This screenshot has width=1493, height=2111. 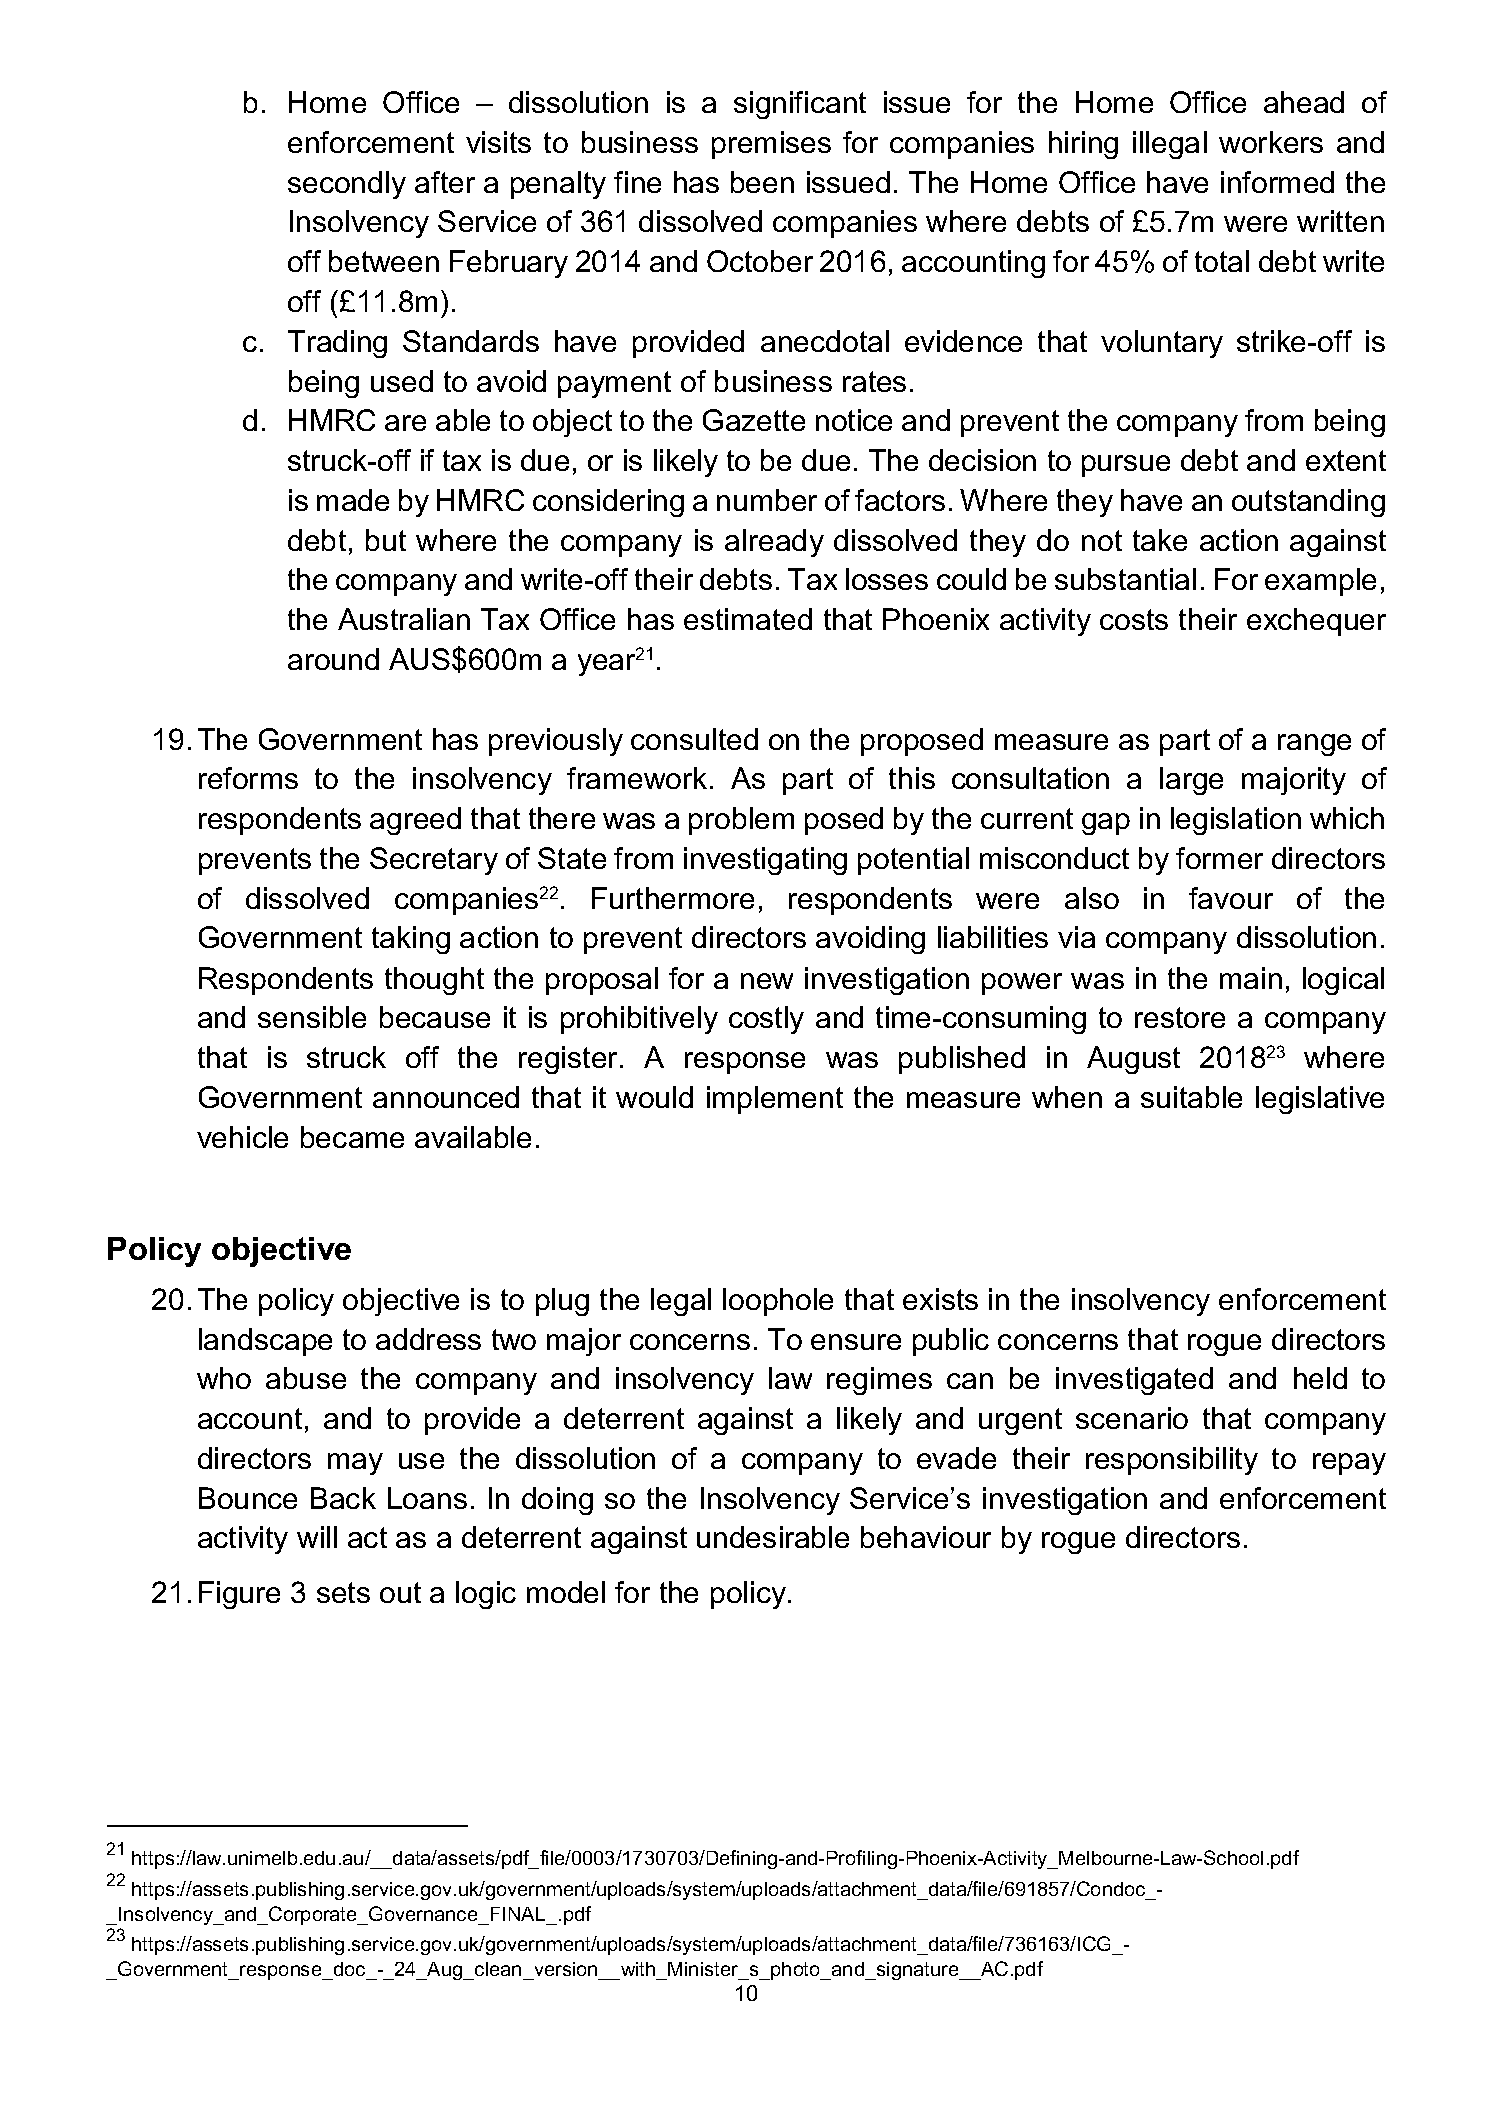 What do you see at coordinates (1271, 142) in the screenshot?
I see `workers` at bounding box center [1271, 142].
